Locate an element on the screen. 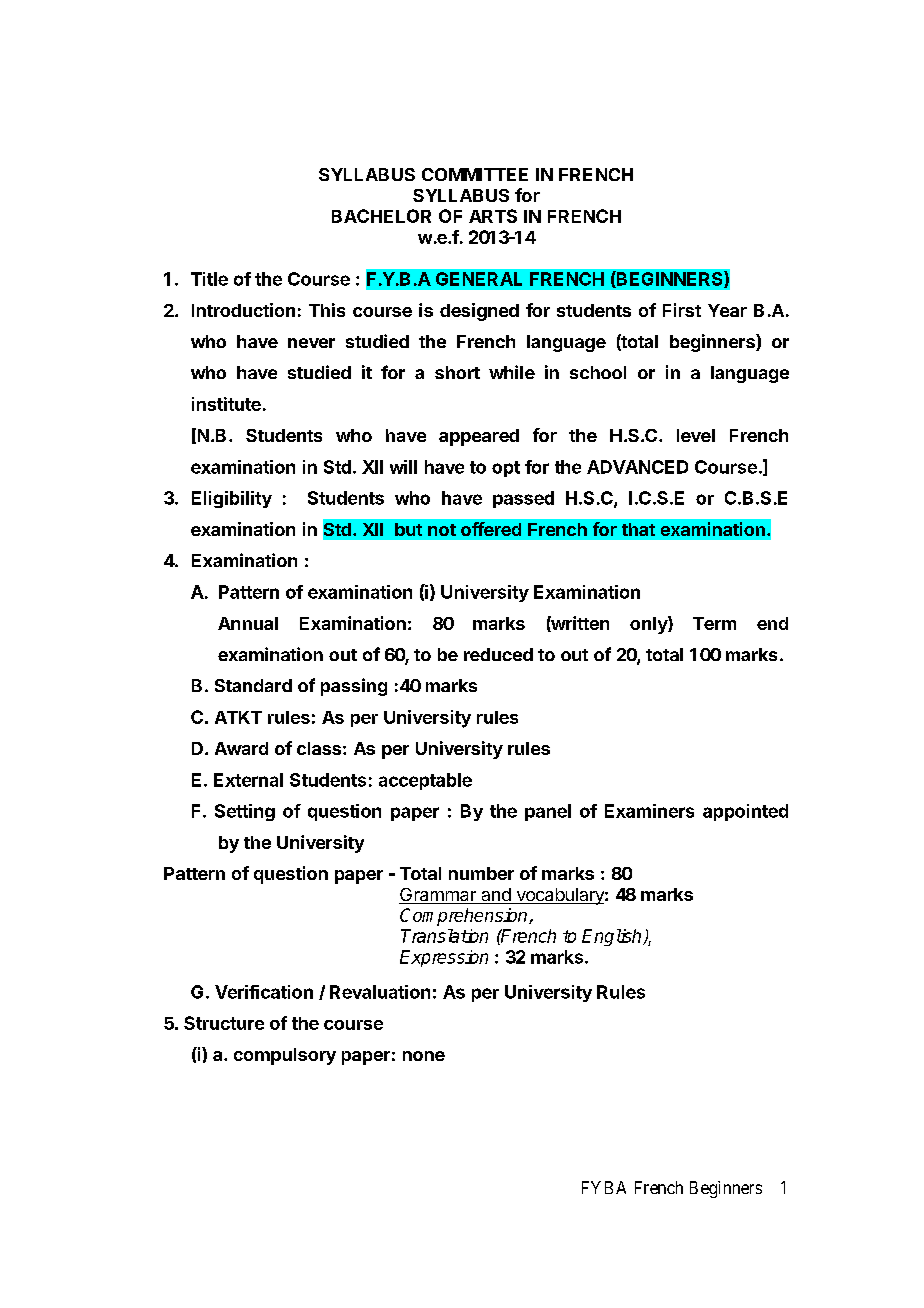 The height and width of the screenshot is (1308, 924). Eligibility is located at coordinates (232, 499).
